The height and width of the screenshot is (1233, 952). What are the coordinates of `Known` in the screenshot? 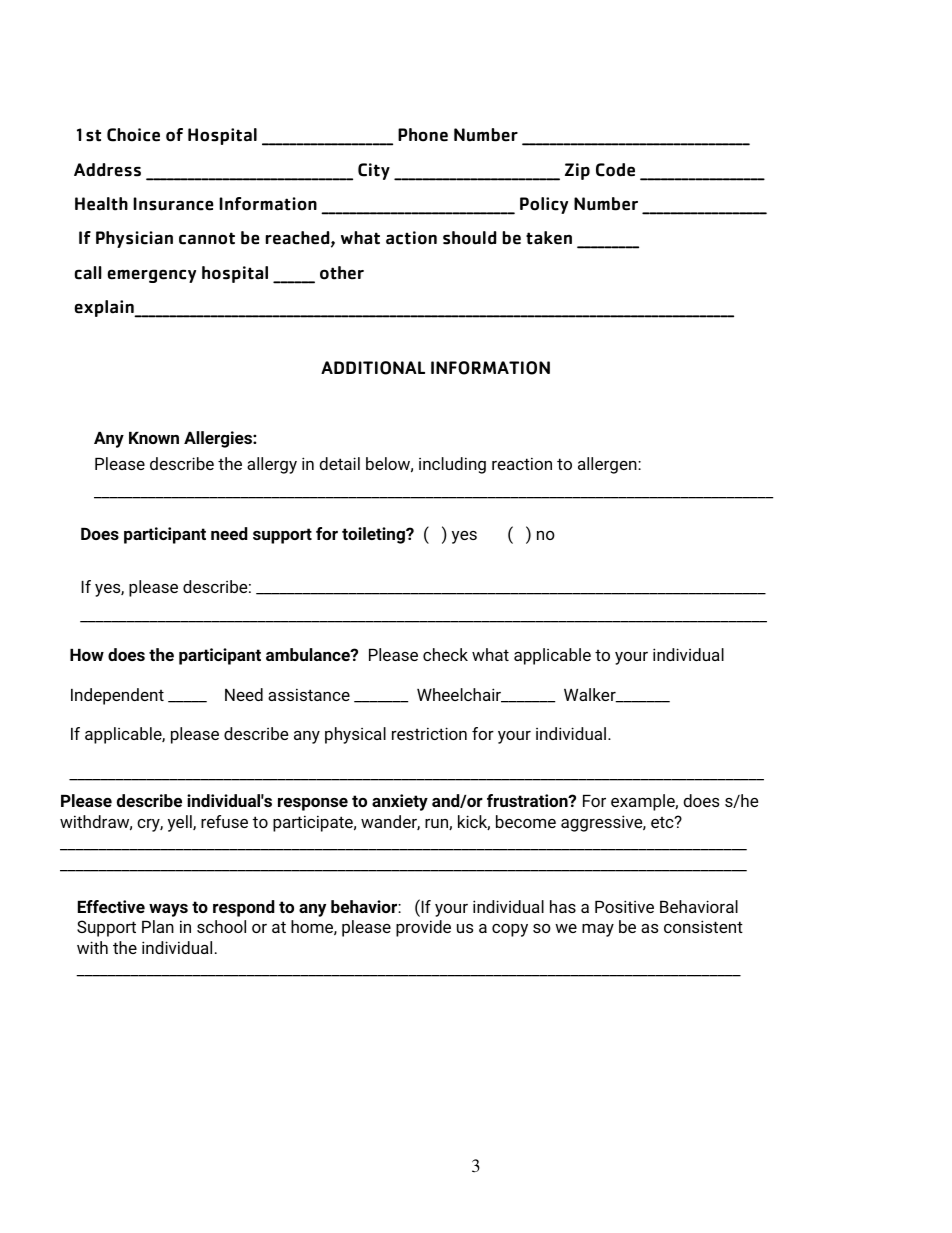 It's located at (154, 438).
